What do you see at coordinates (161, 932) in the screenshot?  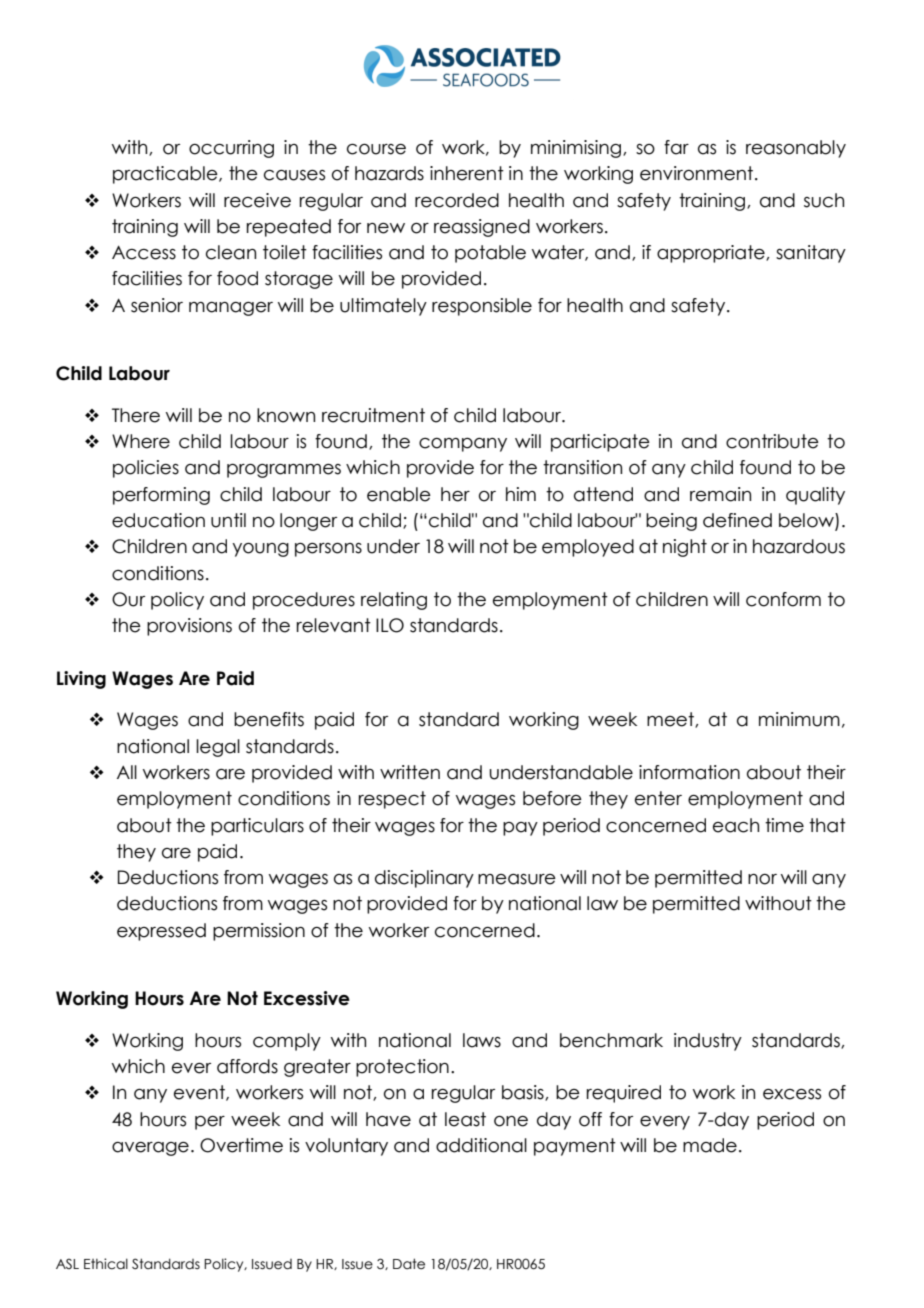 I see `expressed` at bounding box center [161, 932].
